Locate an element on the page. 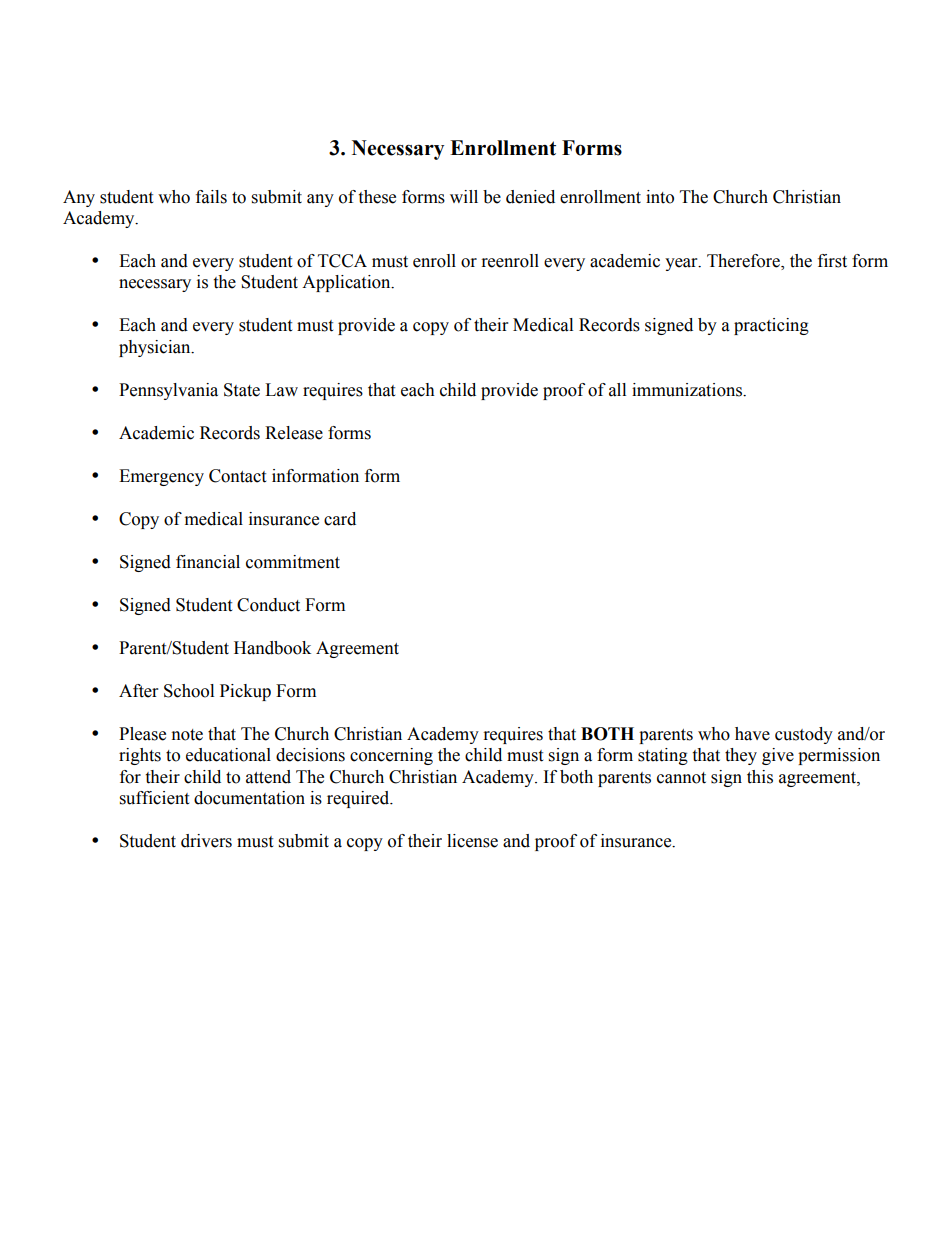 Image resolution: width=952 pixels, height=1233 pixels. will is located at coordinates (464, 196).
